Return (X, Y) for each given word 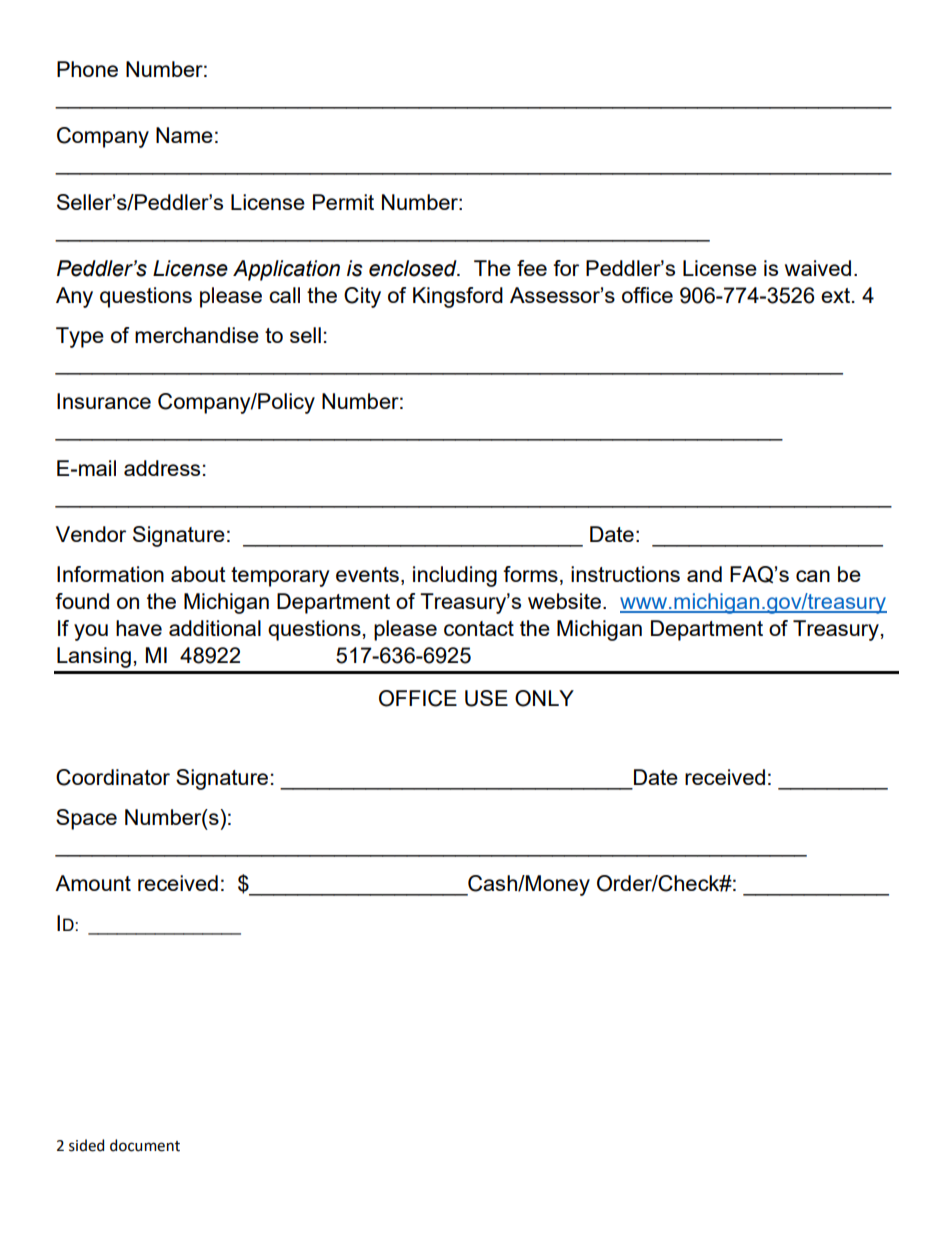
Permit (343, 202)
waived (818, 268)
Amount (93, 883)
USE (486, 698)
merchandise (197, 335)
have (139, 628)
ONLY (544, 698)
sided (86, 1145)
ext (837, 295)
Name (184, 135)
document (145, 1145)
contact (479, 628)
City (362, 297)
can (813, 576)
